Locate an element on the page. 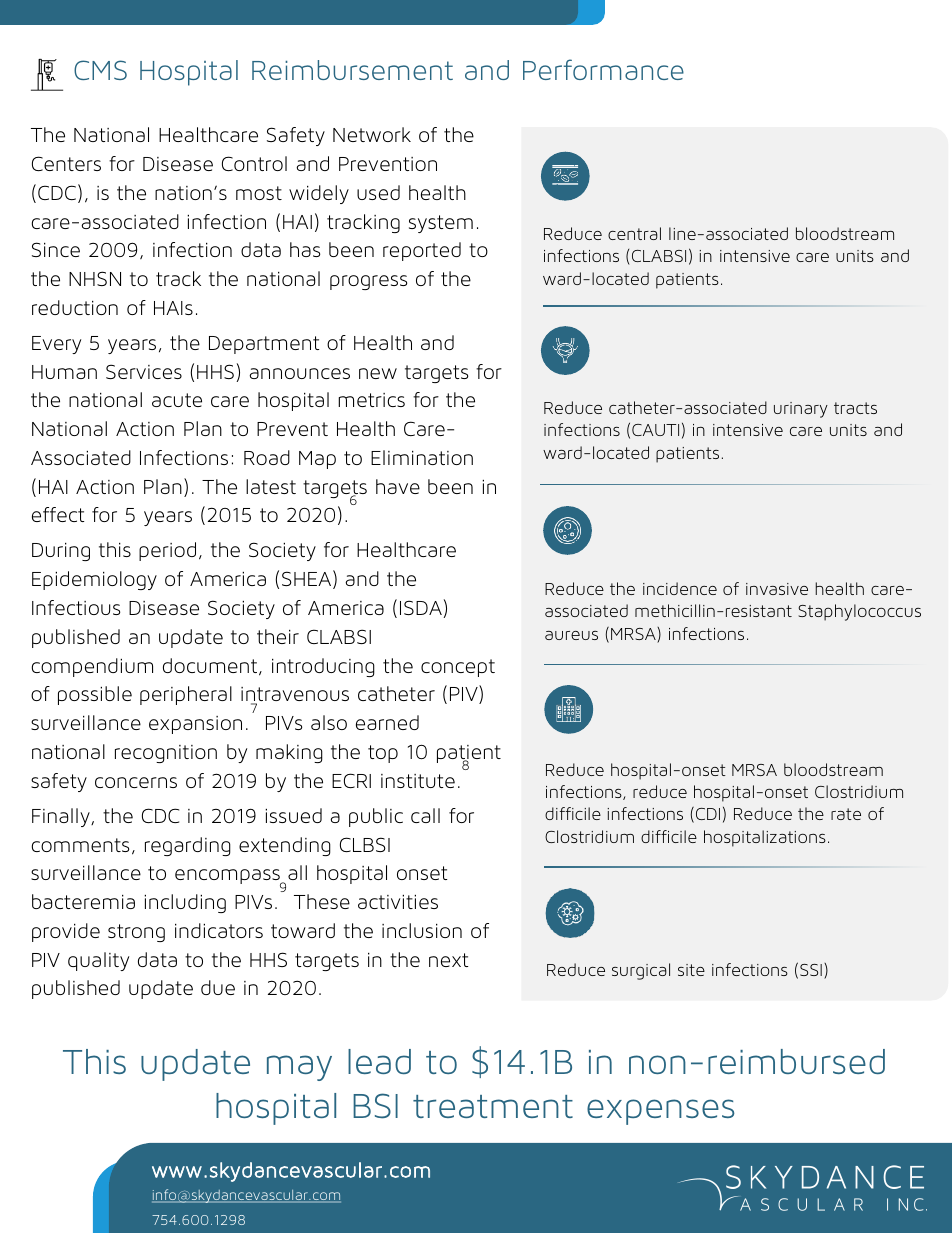 The width and height of the image is (952, 1233). treatment is located at coordinates (493, 1106).
